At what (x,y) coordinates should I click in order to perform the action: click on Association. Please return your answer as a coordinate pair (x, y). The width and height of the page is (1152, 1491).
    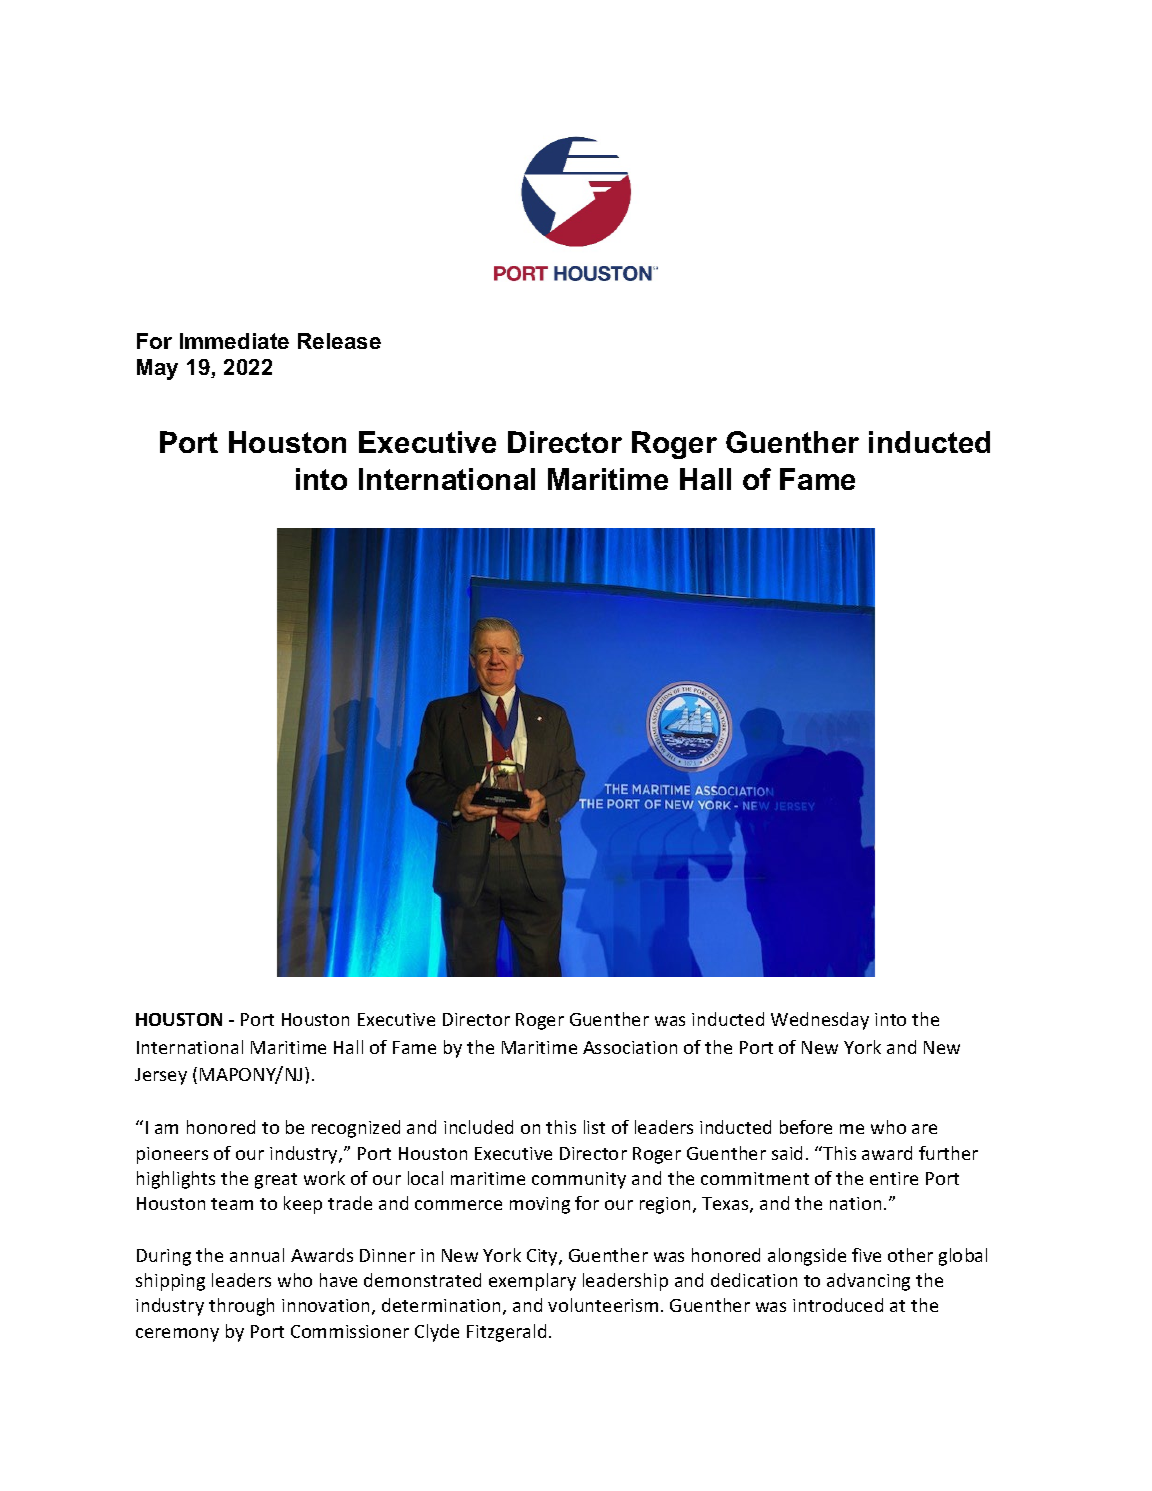
    Looking at the image, I should click on (630, 1047).
